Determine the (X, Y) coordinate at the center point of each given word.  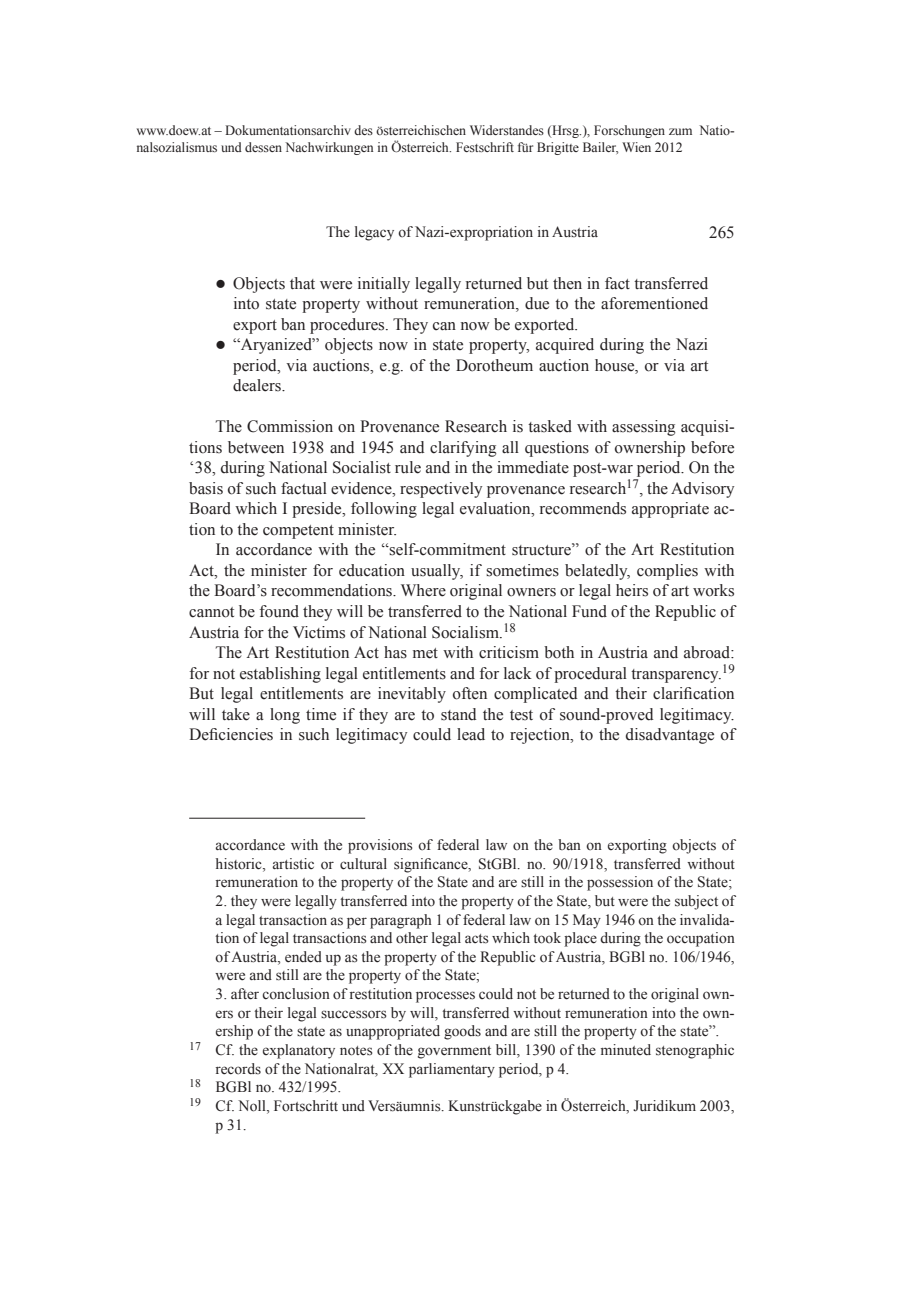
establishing (280, 675)
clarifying (463, 449)
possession (620, 883)
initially (384, 285)
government (454, 1052)
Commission (290, 426)
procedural (590, 675)
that (302, 283)
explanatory (299, 1051)
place (580, 939)
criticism (509, 652)
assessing (643, 428)
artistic (293, 863)
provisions (380, 846)
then (567, 283)
